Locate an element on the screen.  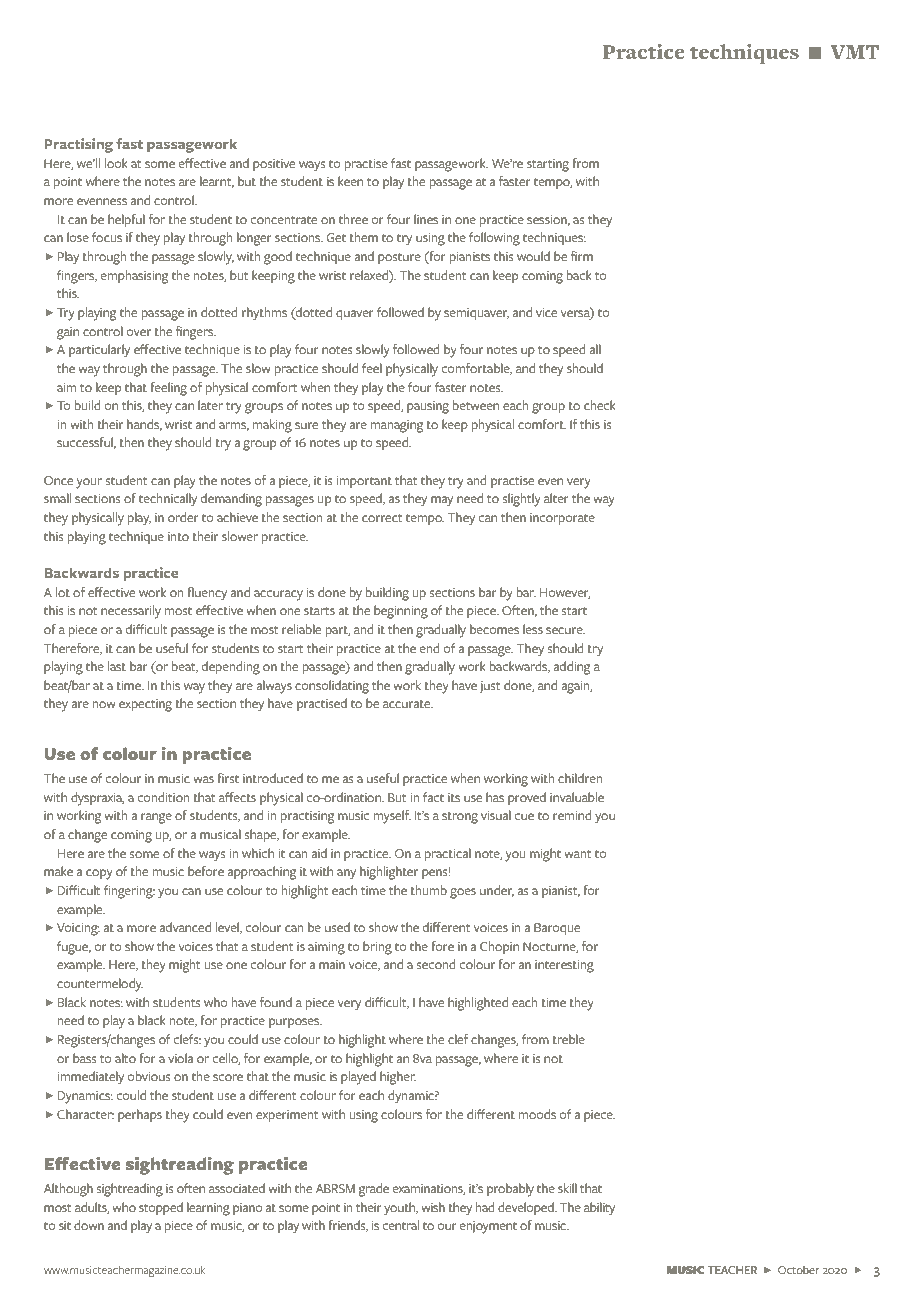
range is located at coordinates (156, 818).
